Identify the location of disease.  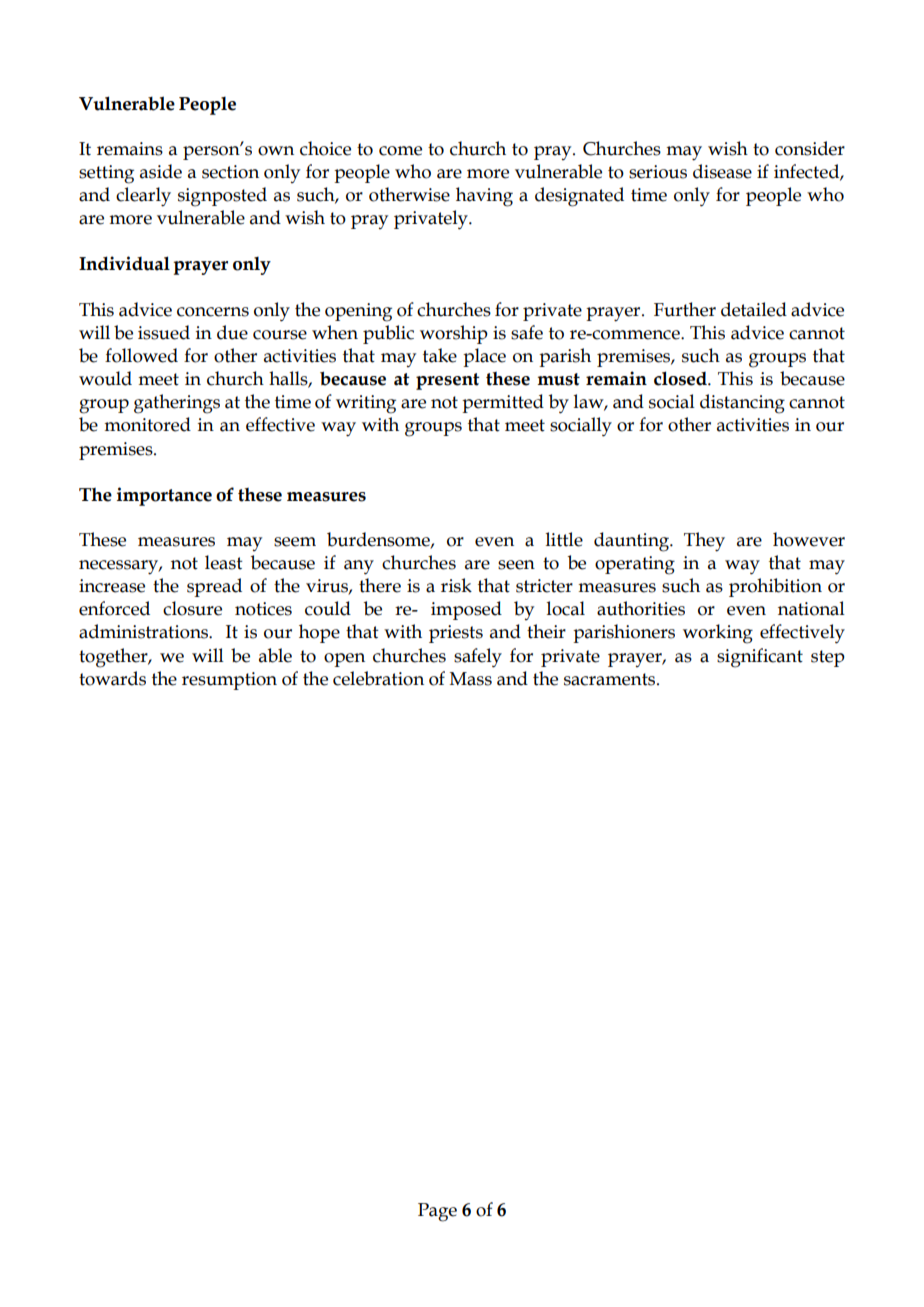
(722, 171).
